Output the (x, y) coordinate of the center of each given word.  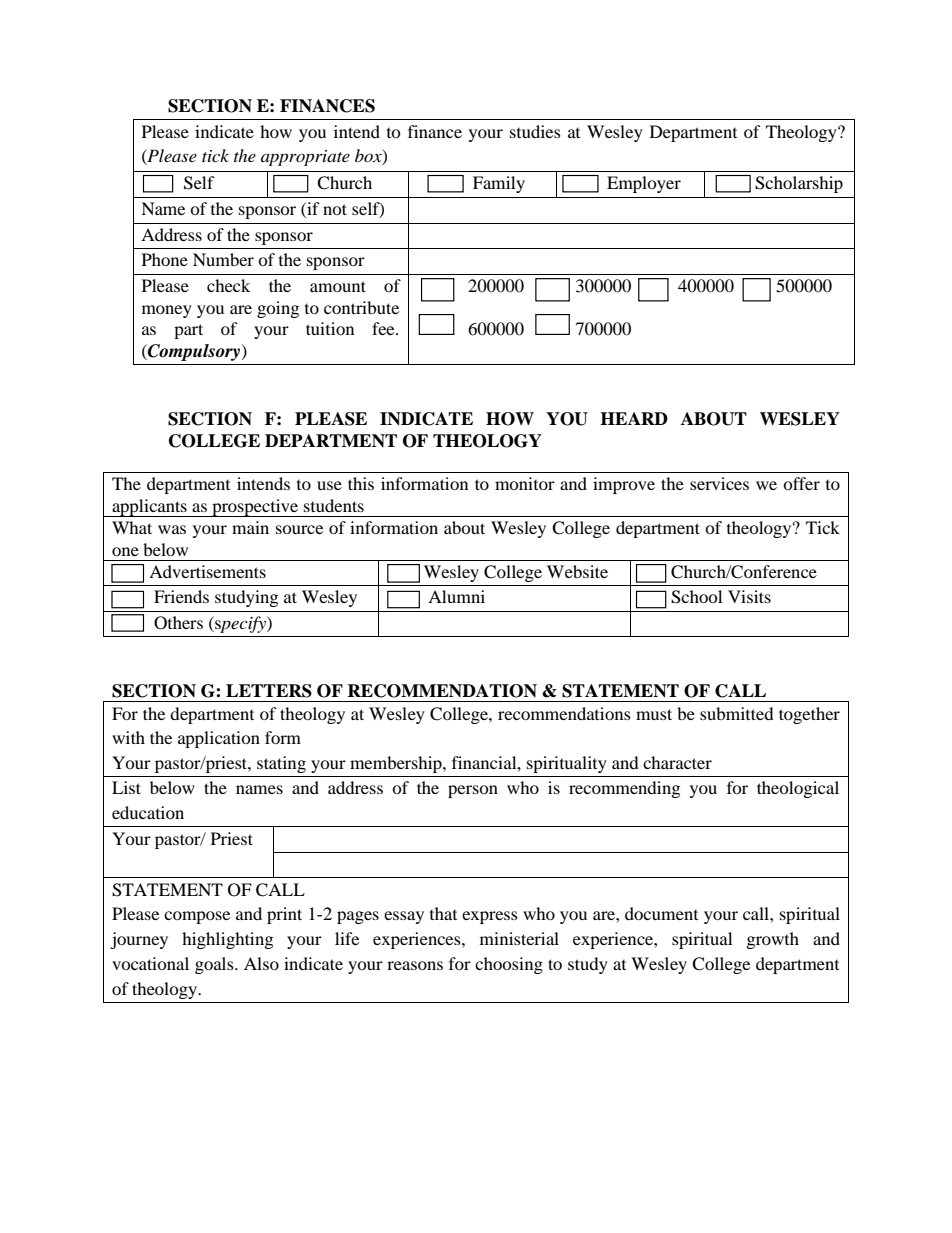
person (473, 791)
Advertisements (207, 571)
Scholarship (799, 184)
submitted (737, 713)
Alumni (456, 596)
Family (499, 184)
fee (384, 328)
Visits (749, 596)
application (219, 739)
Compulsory (194, 352)
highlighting (227, 940)
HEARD (634, 418)
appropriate (305, 158)
